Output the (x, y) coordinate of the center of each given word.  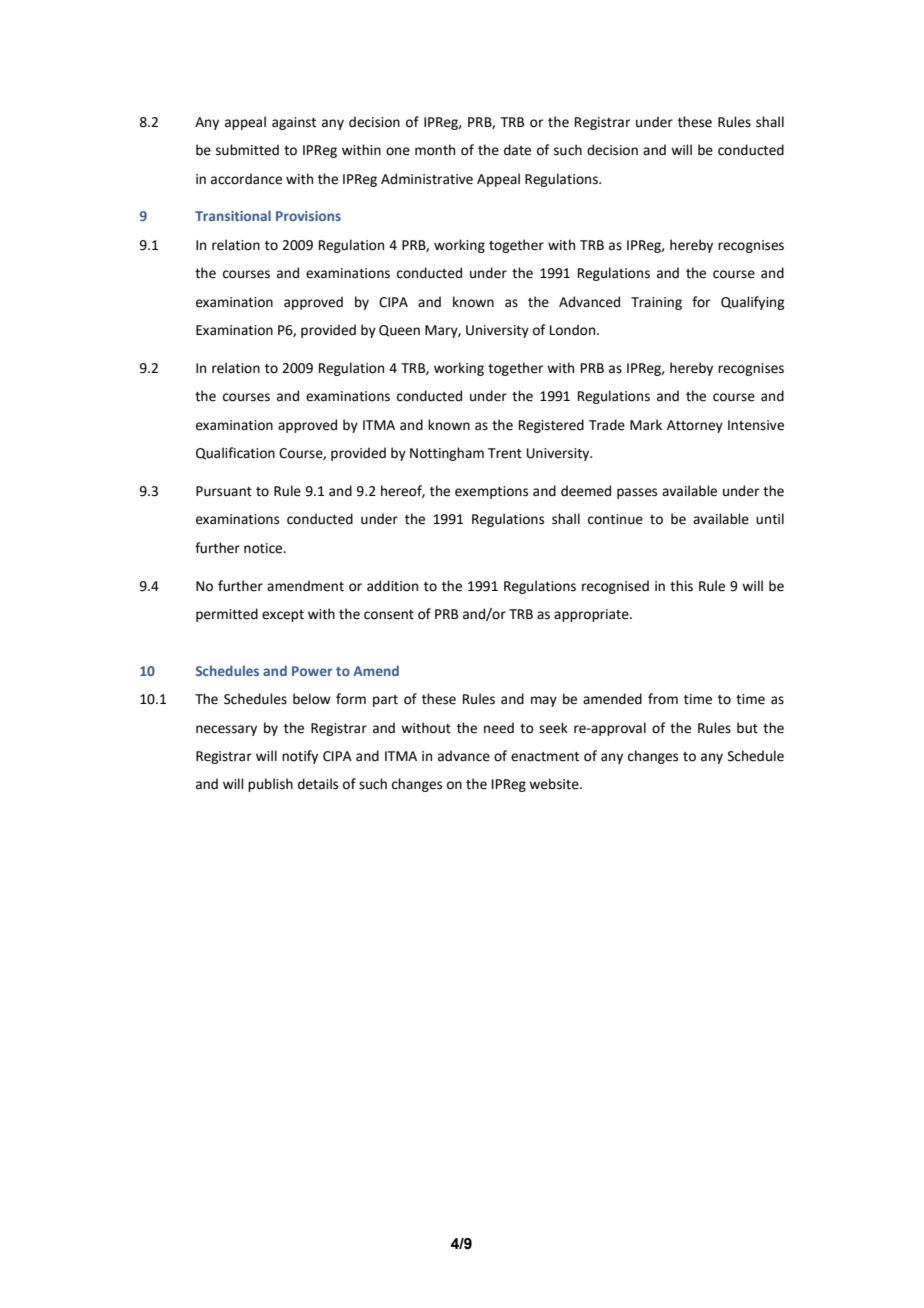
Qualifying (752, 303)
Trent (505, 453)
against (294, 123)
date (517, 150)
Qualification (235, 453)
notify (300, 757)
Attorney (695, 426)
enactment (545, 757)
